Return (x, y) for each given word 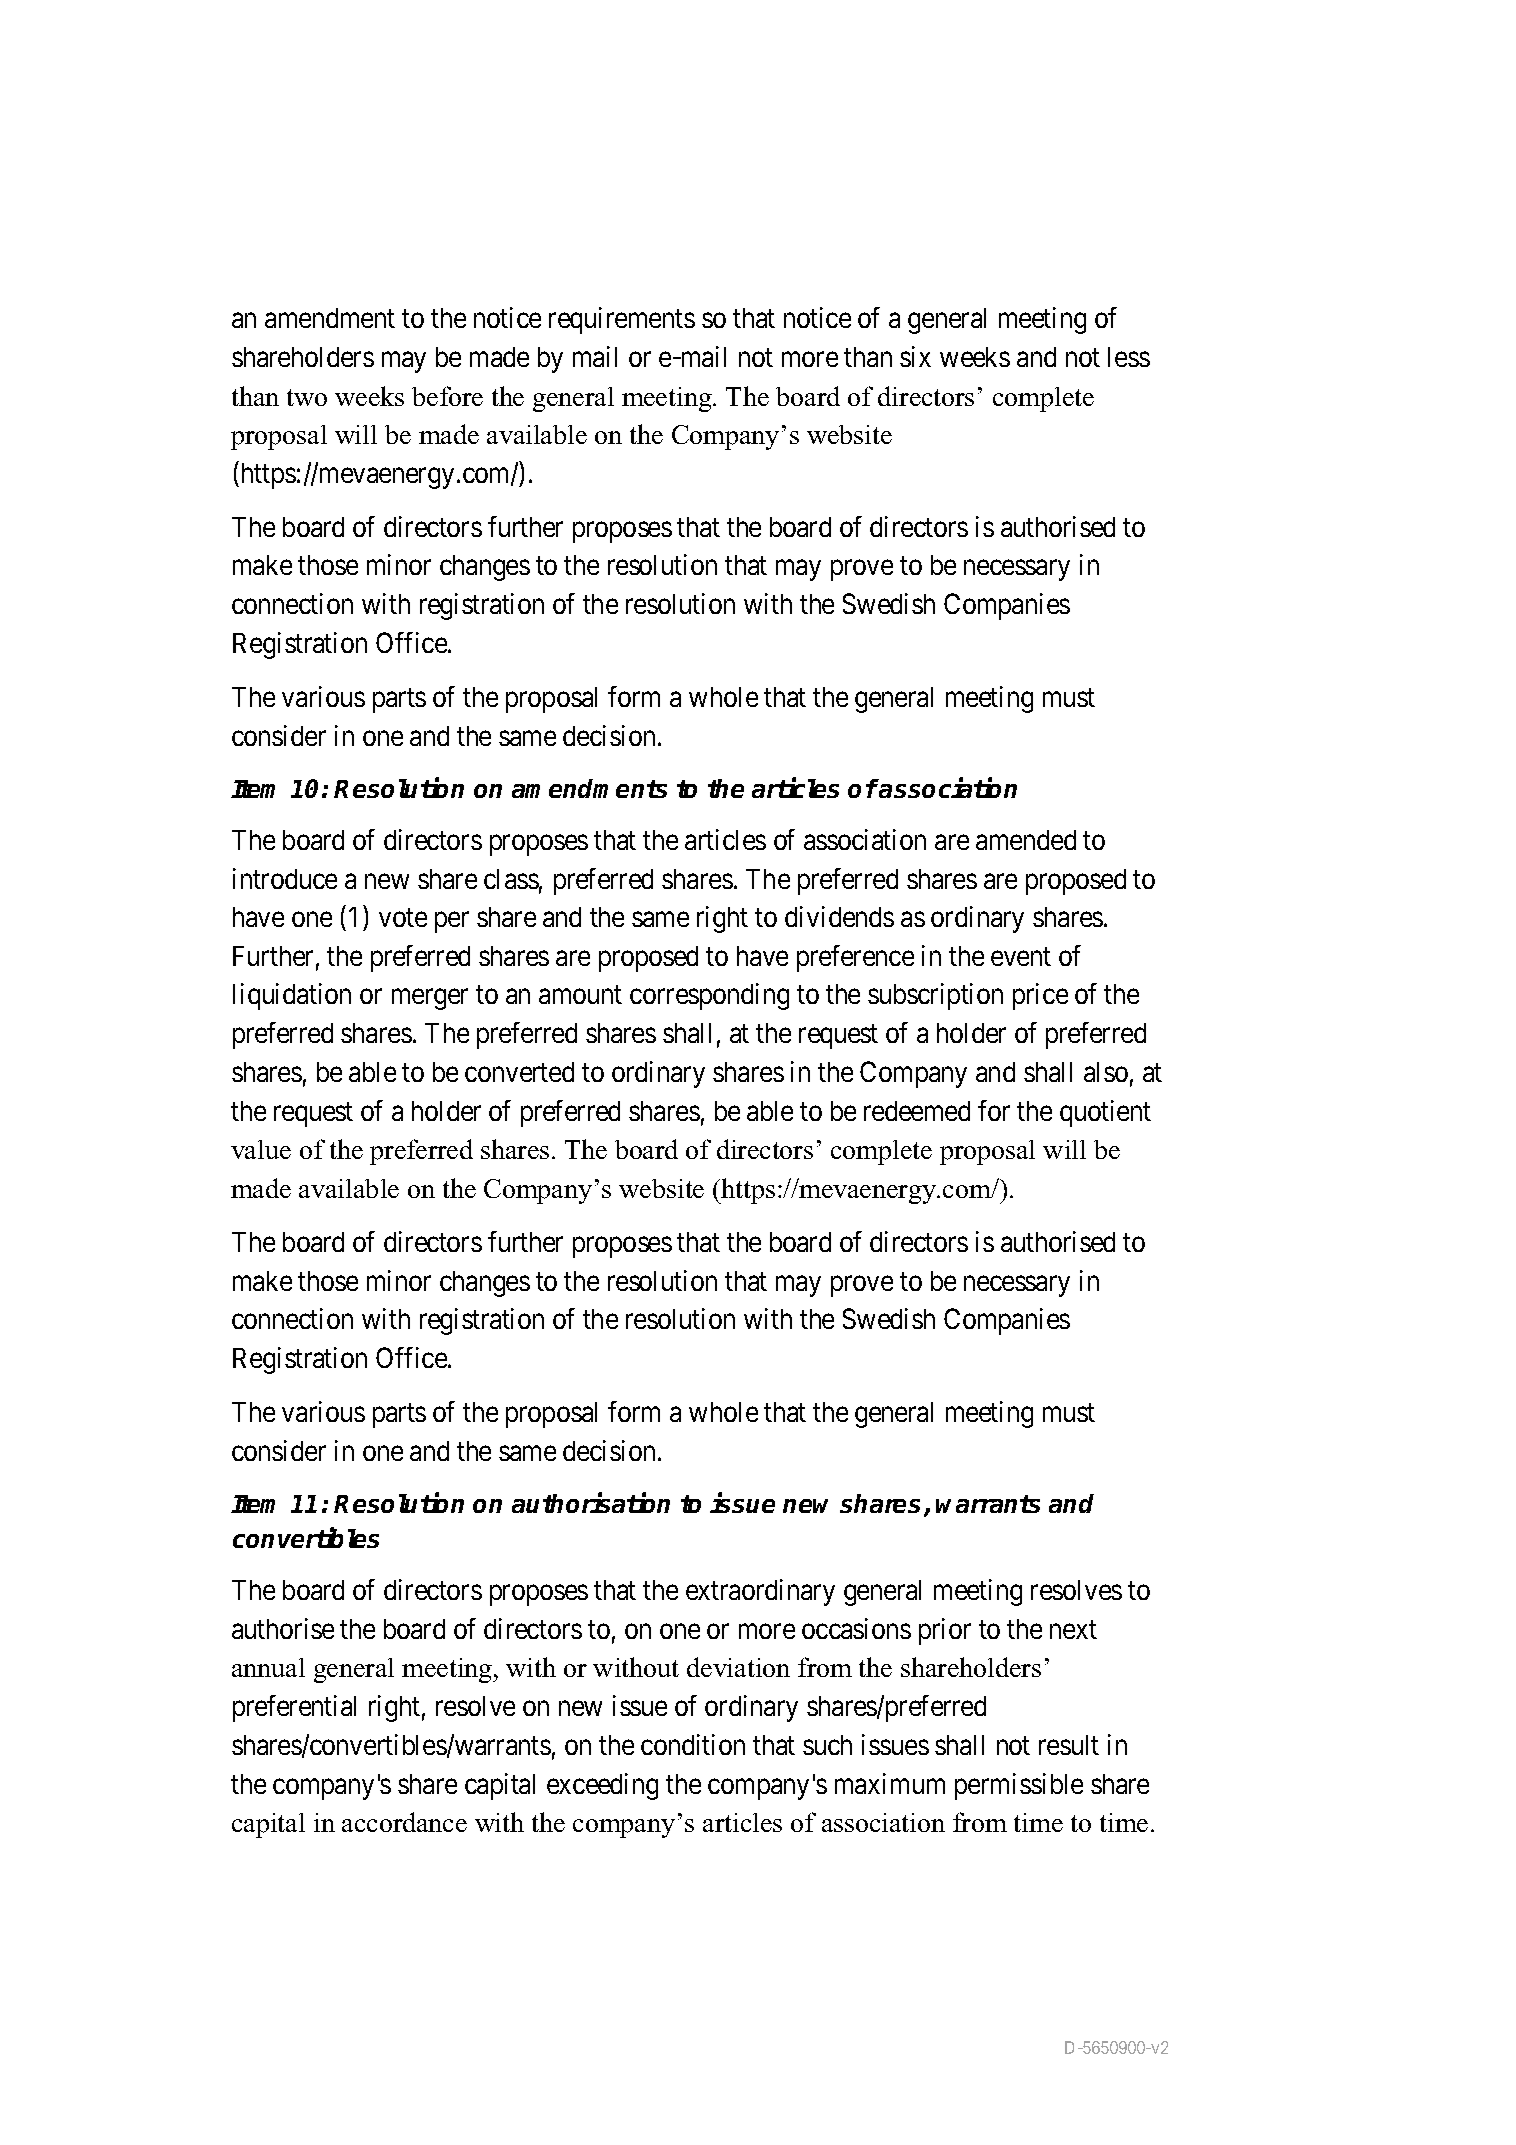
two (307, 397)
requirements (622, 320)
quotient (1105, 1113)
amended (1026, 840)
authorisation (591, 1502)
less (1129, 357)
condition (693, 1744)
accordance (404, 1822)
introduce (285, 878)
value (261, 1149)
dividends (839, 916)
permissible (1019, 1786)
